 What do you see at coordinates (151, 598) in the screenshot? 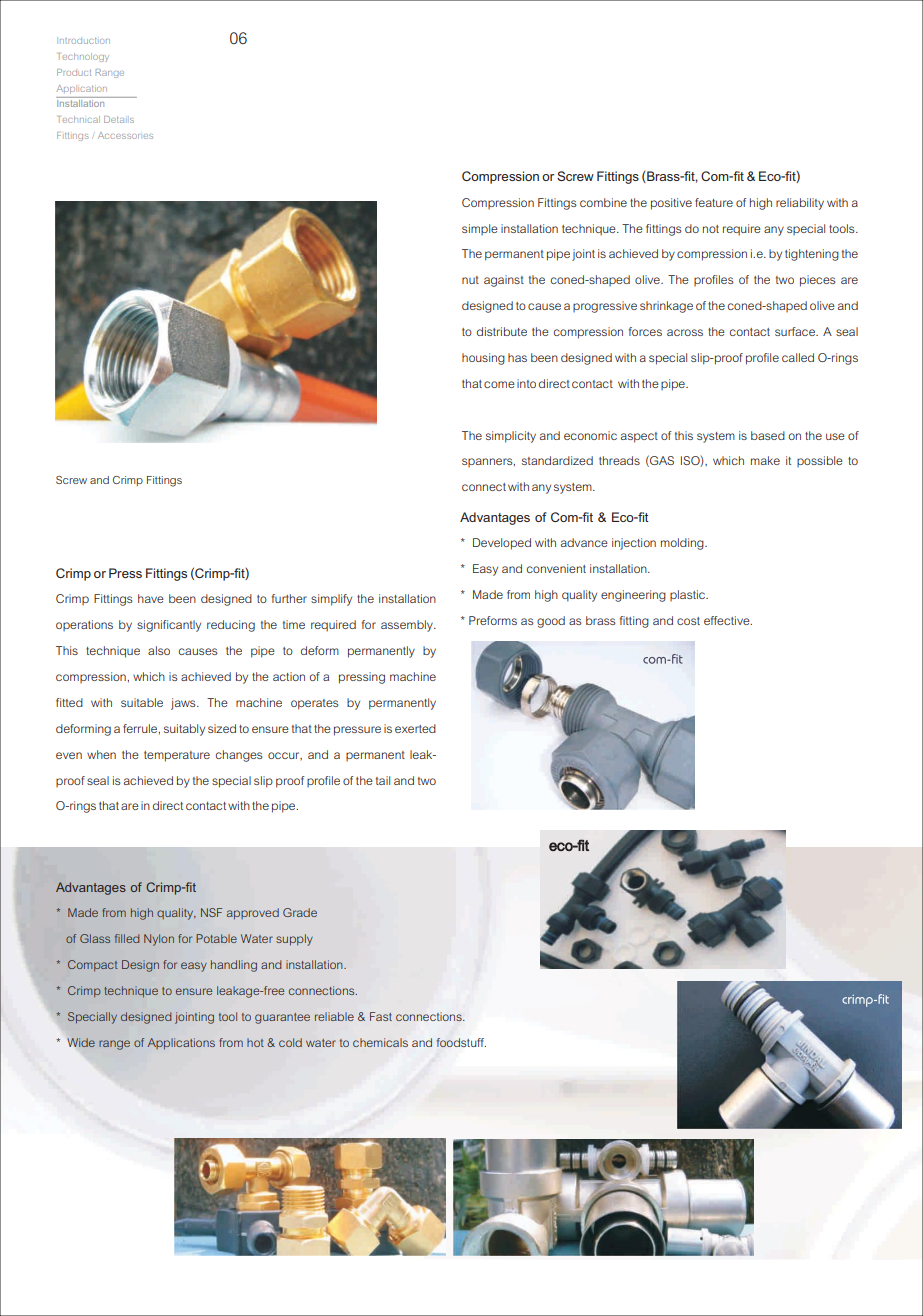
I see `have` at bounding box center [151, 598].
